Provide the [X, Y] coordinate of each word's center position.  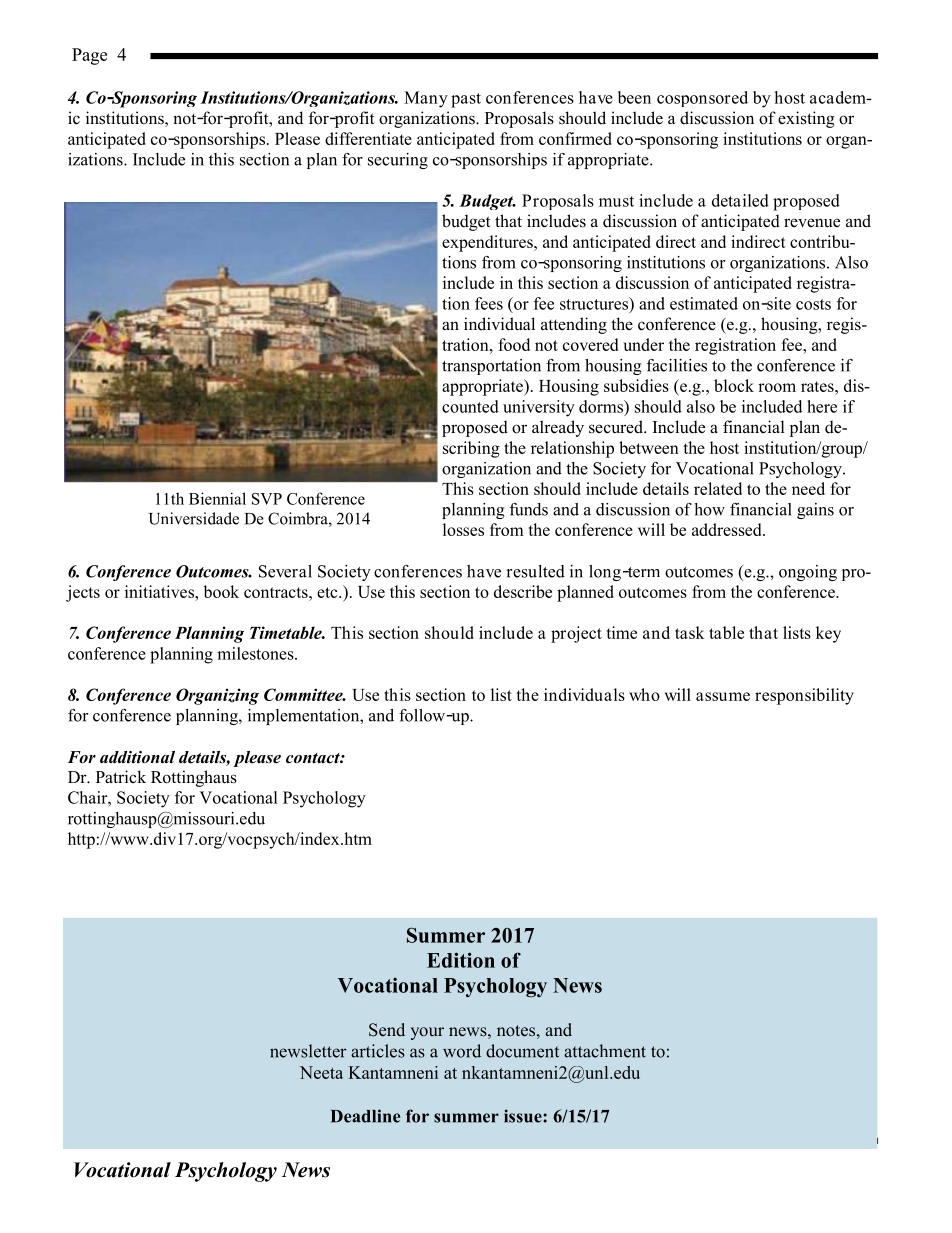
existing [806, 119]
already [558, 428]
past [466, 100]
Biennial [217, 498]
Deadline [365, 1116]
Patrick [121, 776]
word [462, 1051]
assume [723, 696]
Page [89, 56]
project [576, 634]
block [734, 385]
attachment [605, 1051]
